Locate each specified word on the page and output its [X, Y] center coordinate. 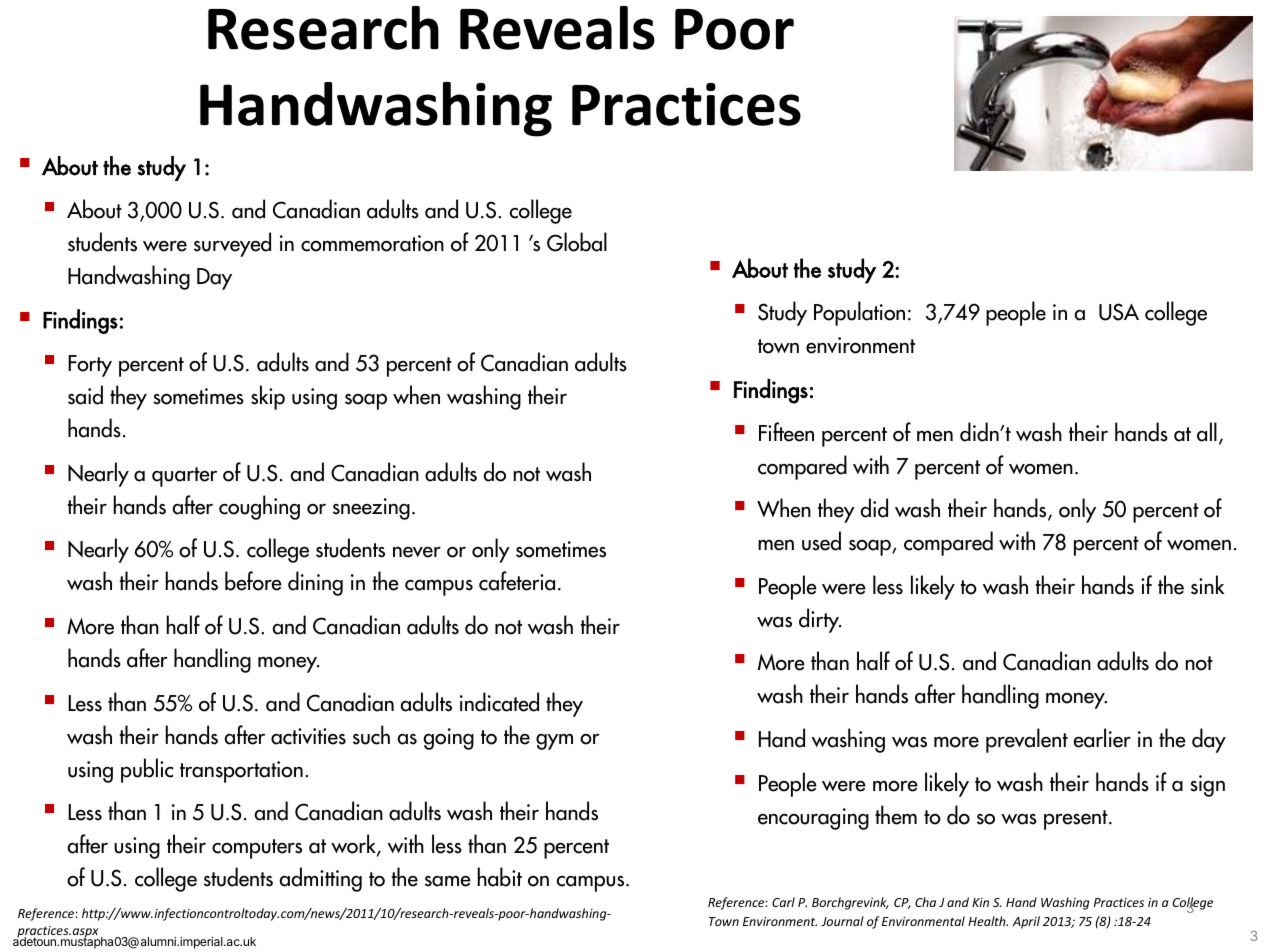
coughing [259, 507]
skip [268, 397]
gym [554, 742]
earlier [1102, 738]
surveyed [232, 244]
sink [1207, 585]
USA [1119, 312]
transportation [241, 772]
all [1207, 432]
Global [577, 242]
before [253, 581]
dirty [820, 620]
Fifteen [786, 432]
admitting [321, 879]
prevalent [1027, 740]
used [821, 541]
